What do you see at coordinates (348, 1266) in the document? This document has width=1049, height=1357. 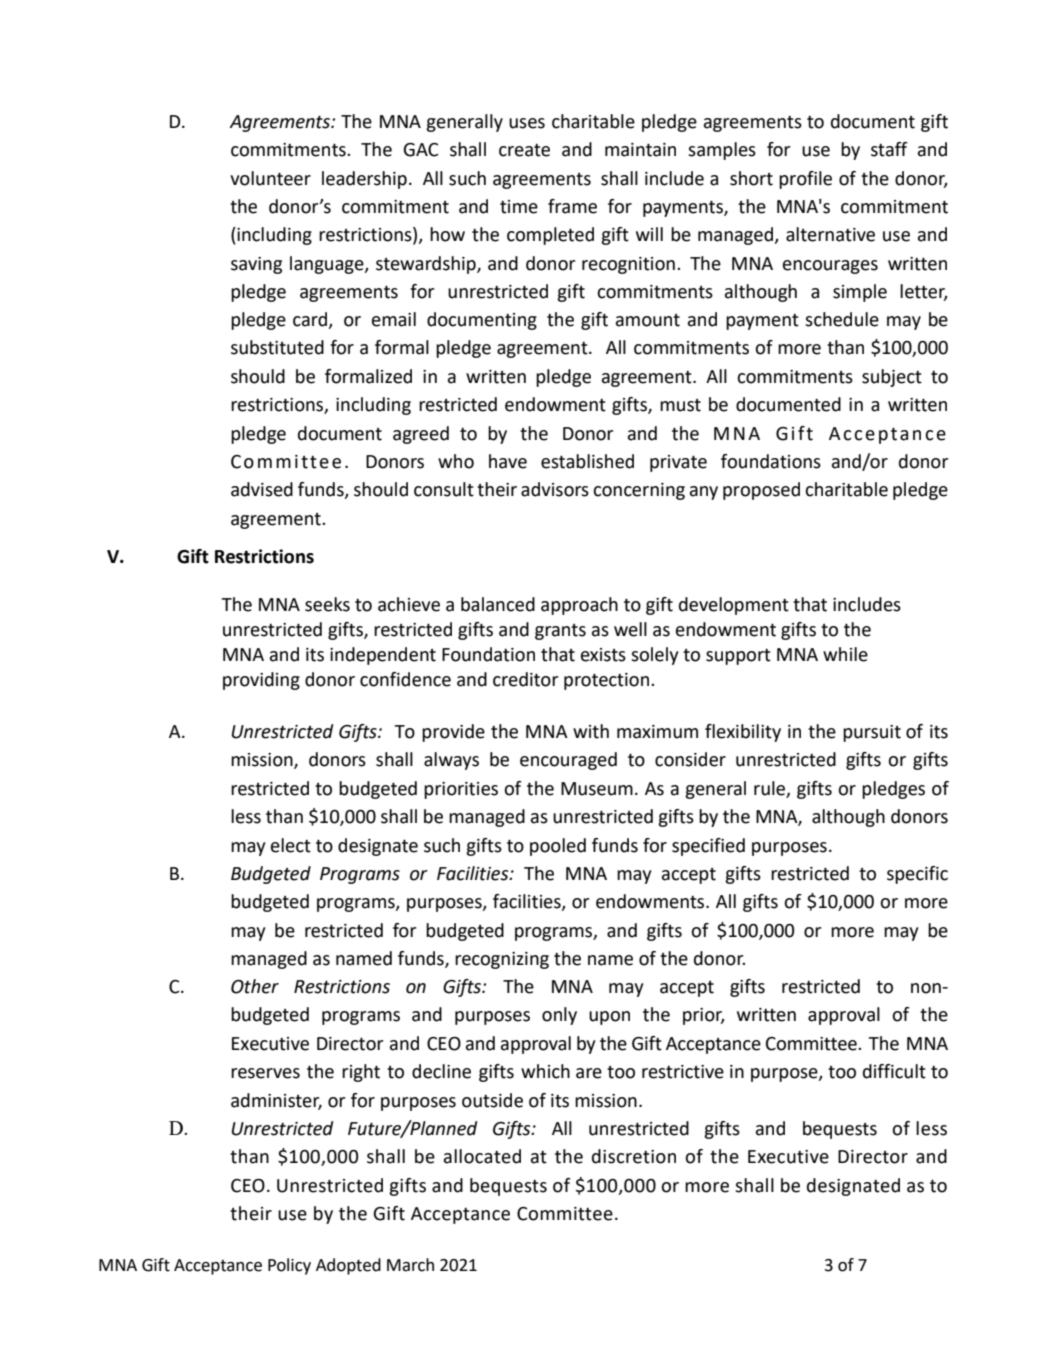 I see `Adopted` at bounding box center [348, 1266].
